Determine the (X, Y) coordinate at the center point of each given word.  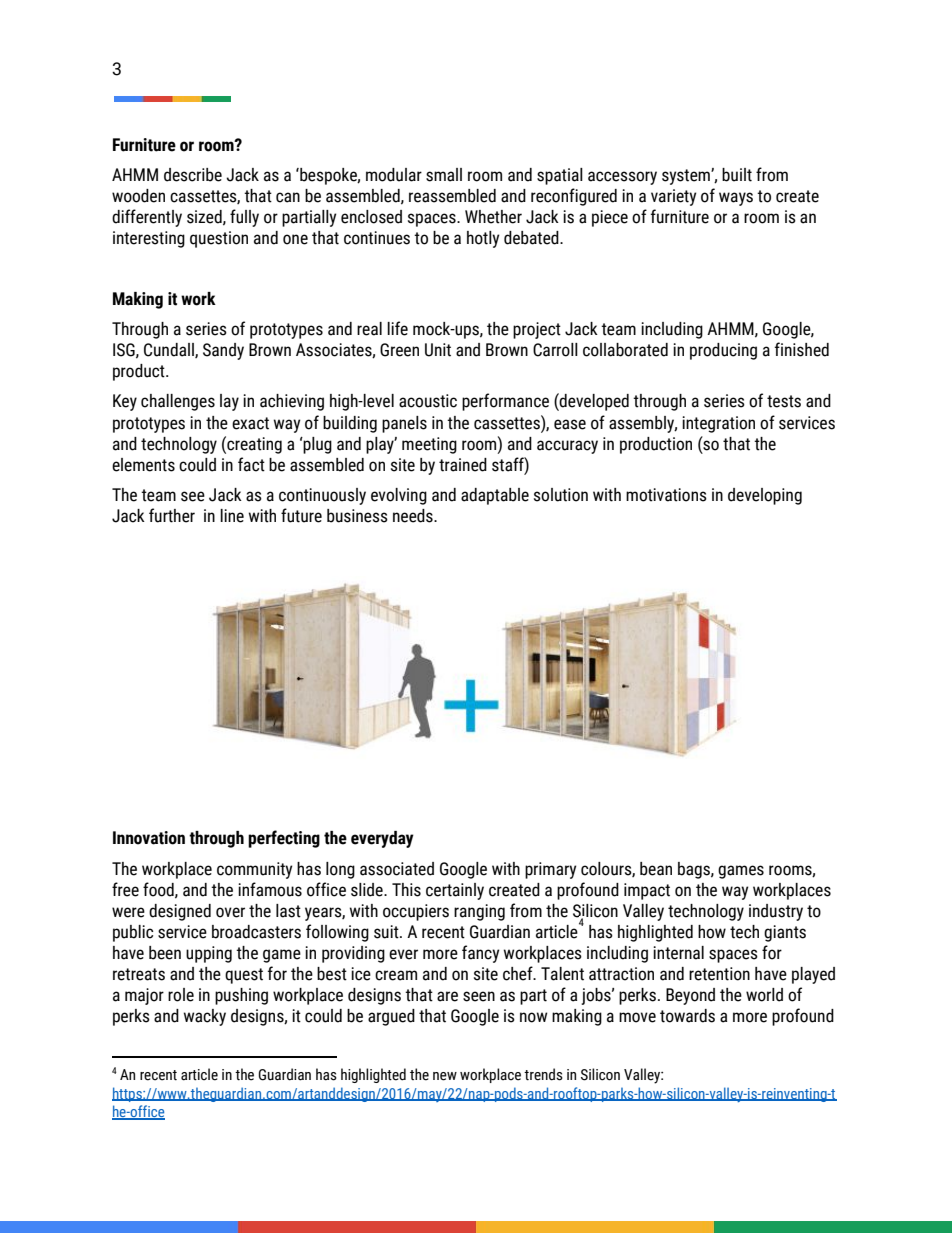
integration (718, 424)
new (445, 1076)
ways (736, 199)
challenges (178, 402)
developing (765, 496)
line (232, 516)
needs (414, 516)
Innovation (149, 838)
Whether (493, 217)
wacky (205, 1017)
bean (656, 869)
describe (193, 175)
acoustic (428, 401)
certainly (455, 891)
